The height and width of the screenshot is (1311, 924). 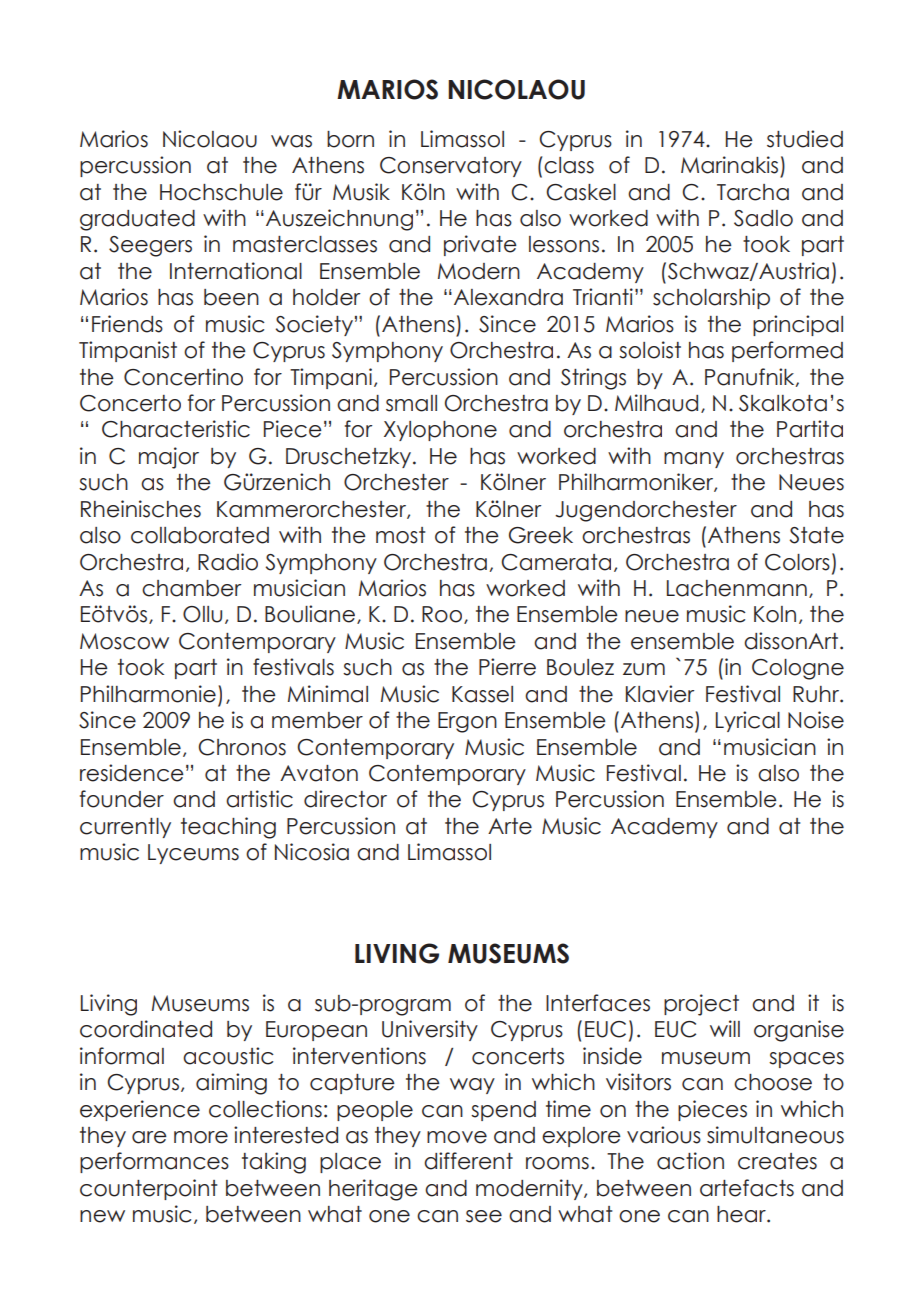 I want to click on studied, so click(x=805, y=139).
